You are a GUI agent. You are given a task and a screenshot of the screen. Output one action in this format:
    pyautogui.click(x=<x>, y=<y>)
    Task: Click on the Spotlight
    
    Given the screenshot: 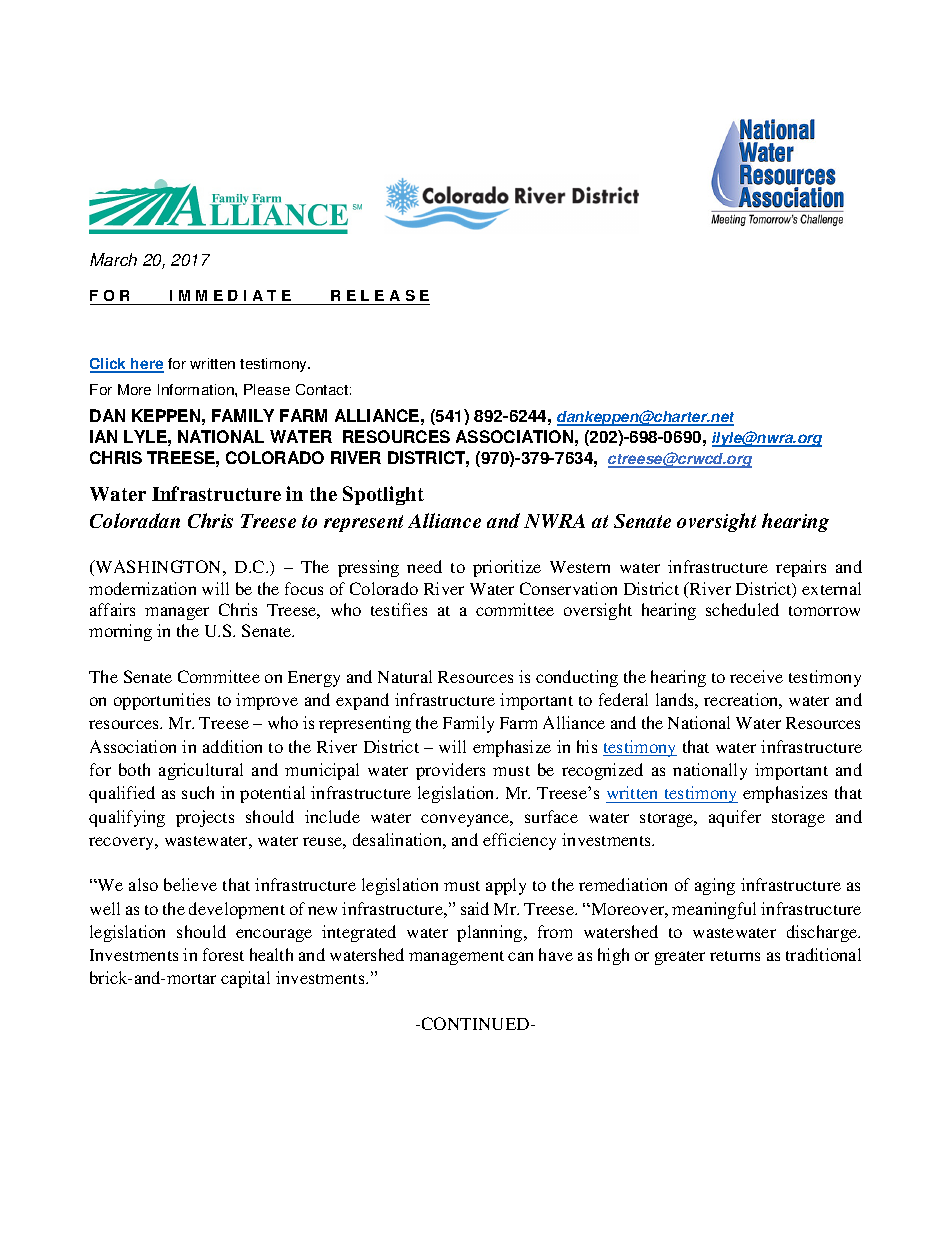 What is the action you would take?
    pyautogui.click(x=383, y=495)
